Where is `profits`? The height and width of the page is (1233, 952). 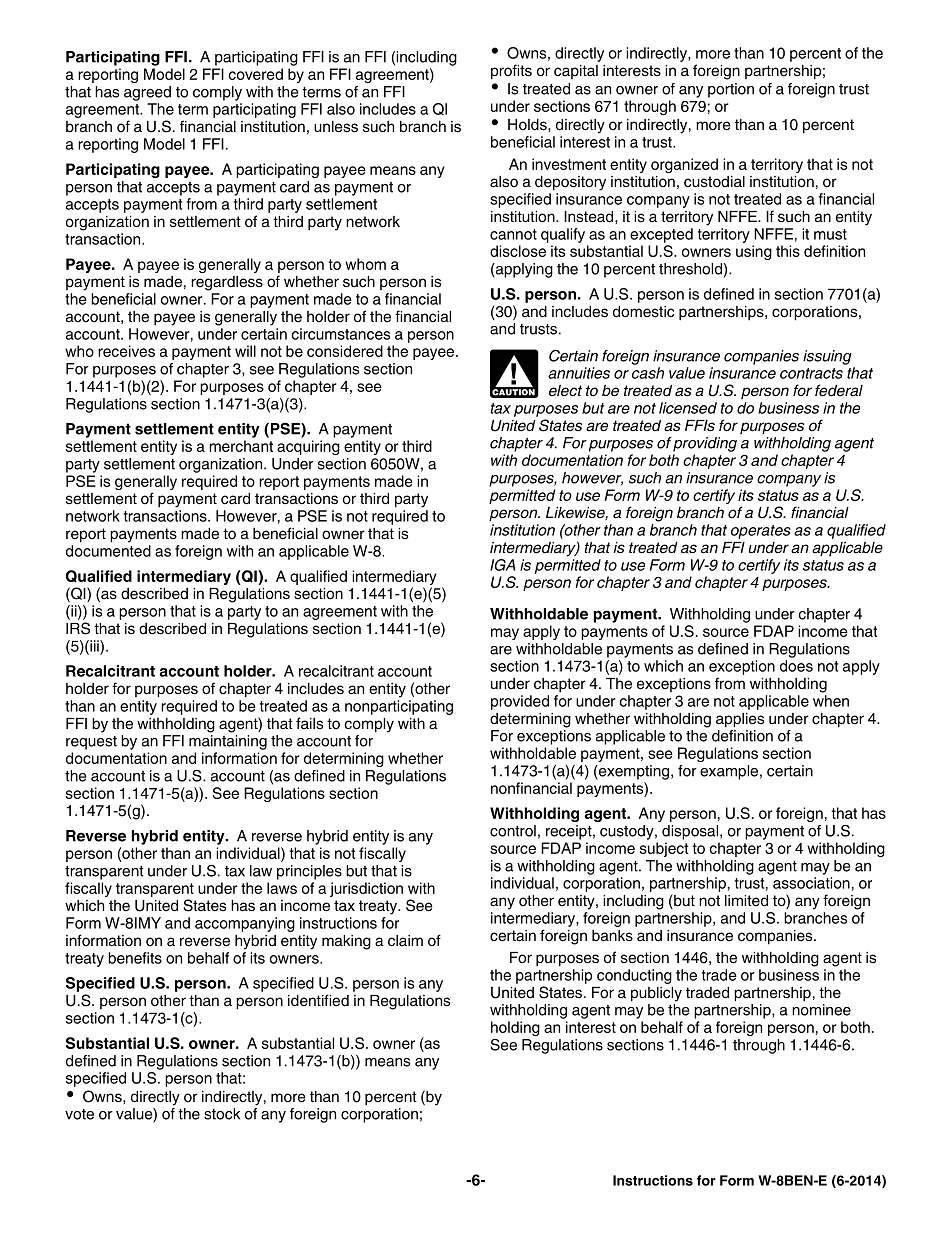 profits is located at coordinates (511, 72).
